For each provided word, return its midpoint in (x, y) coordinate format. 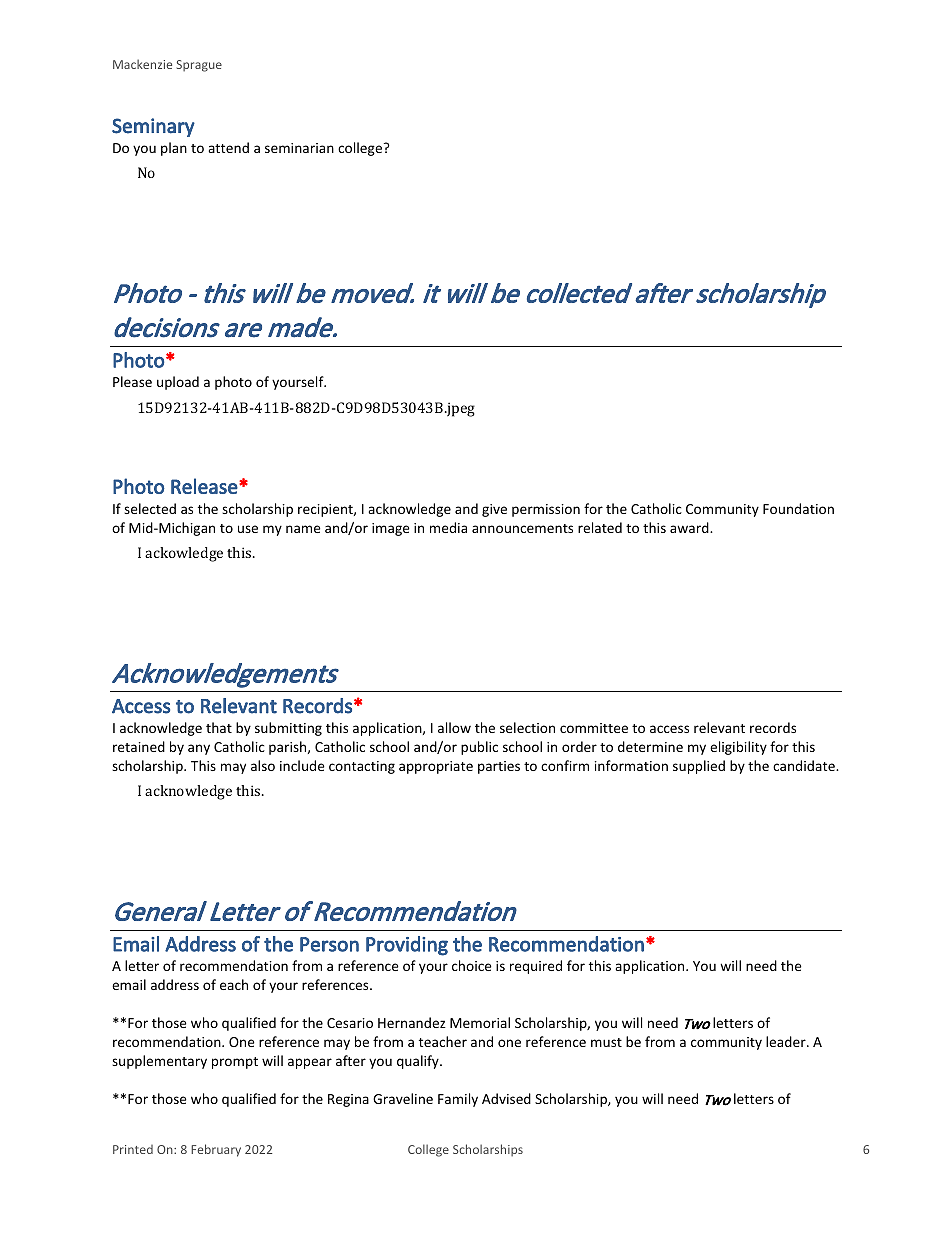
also (263, 765)
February (216, 1150)
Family (458, 1100)
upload (178, 383)
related (600, 527)
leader (787, 1041)
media (448, 527)
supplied (699, 767)
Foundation (798, 508)
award (690, 527)
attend (228, 147)
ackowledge (184, 554)
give (494, 510)
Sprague (199, 66)
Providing (407, 946)
